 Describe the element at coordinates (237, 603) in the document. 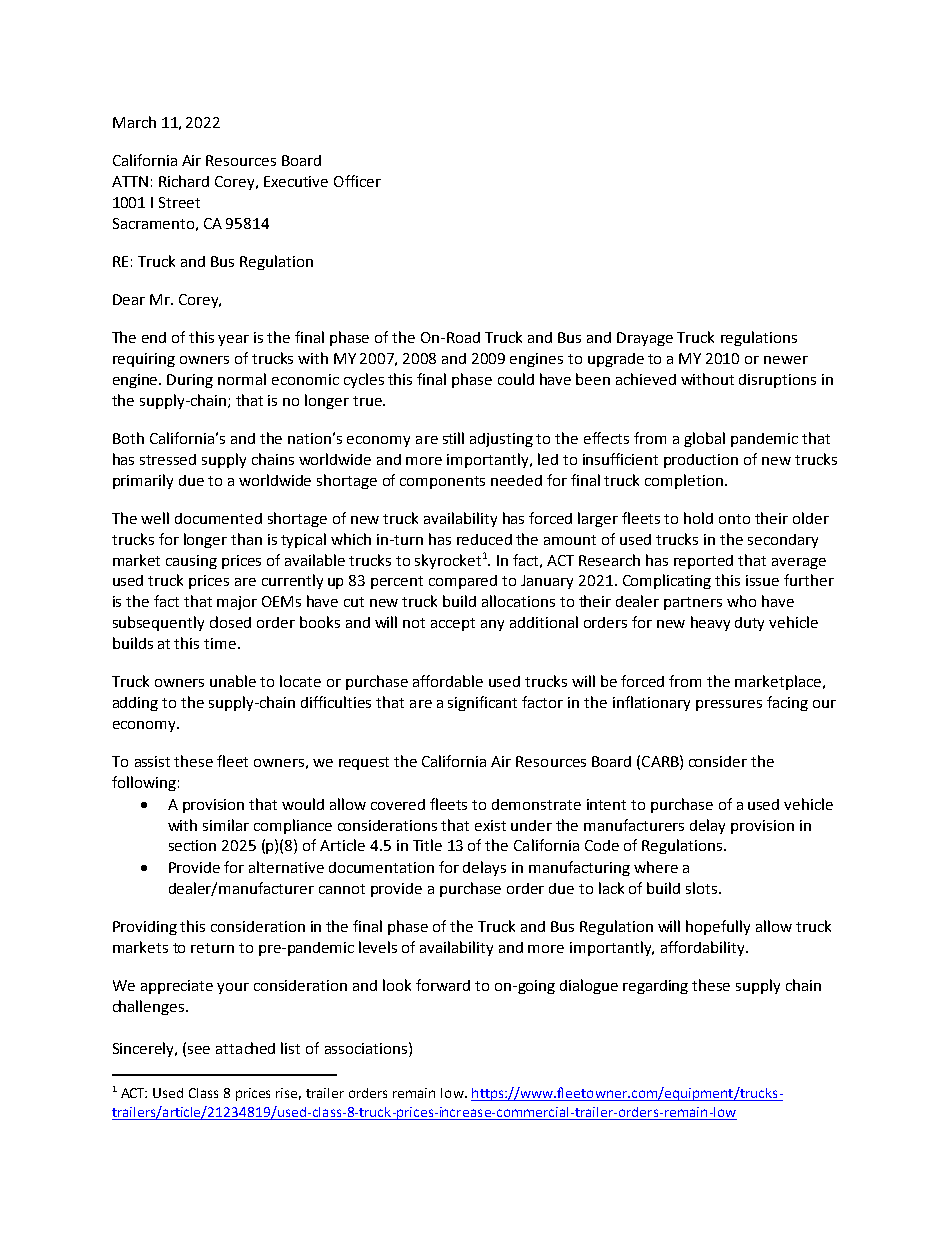

I see `major` at that location.
